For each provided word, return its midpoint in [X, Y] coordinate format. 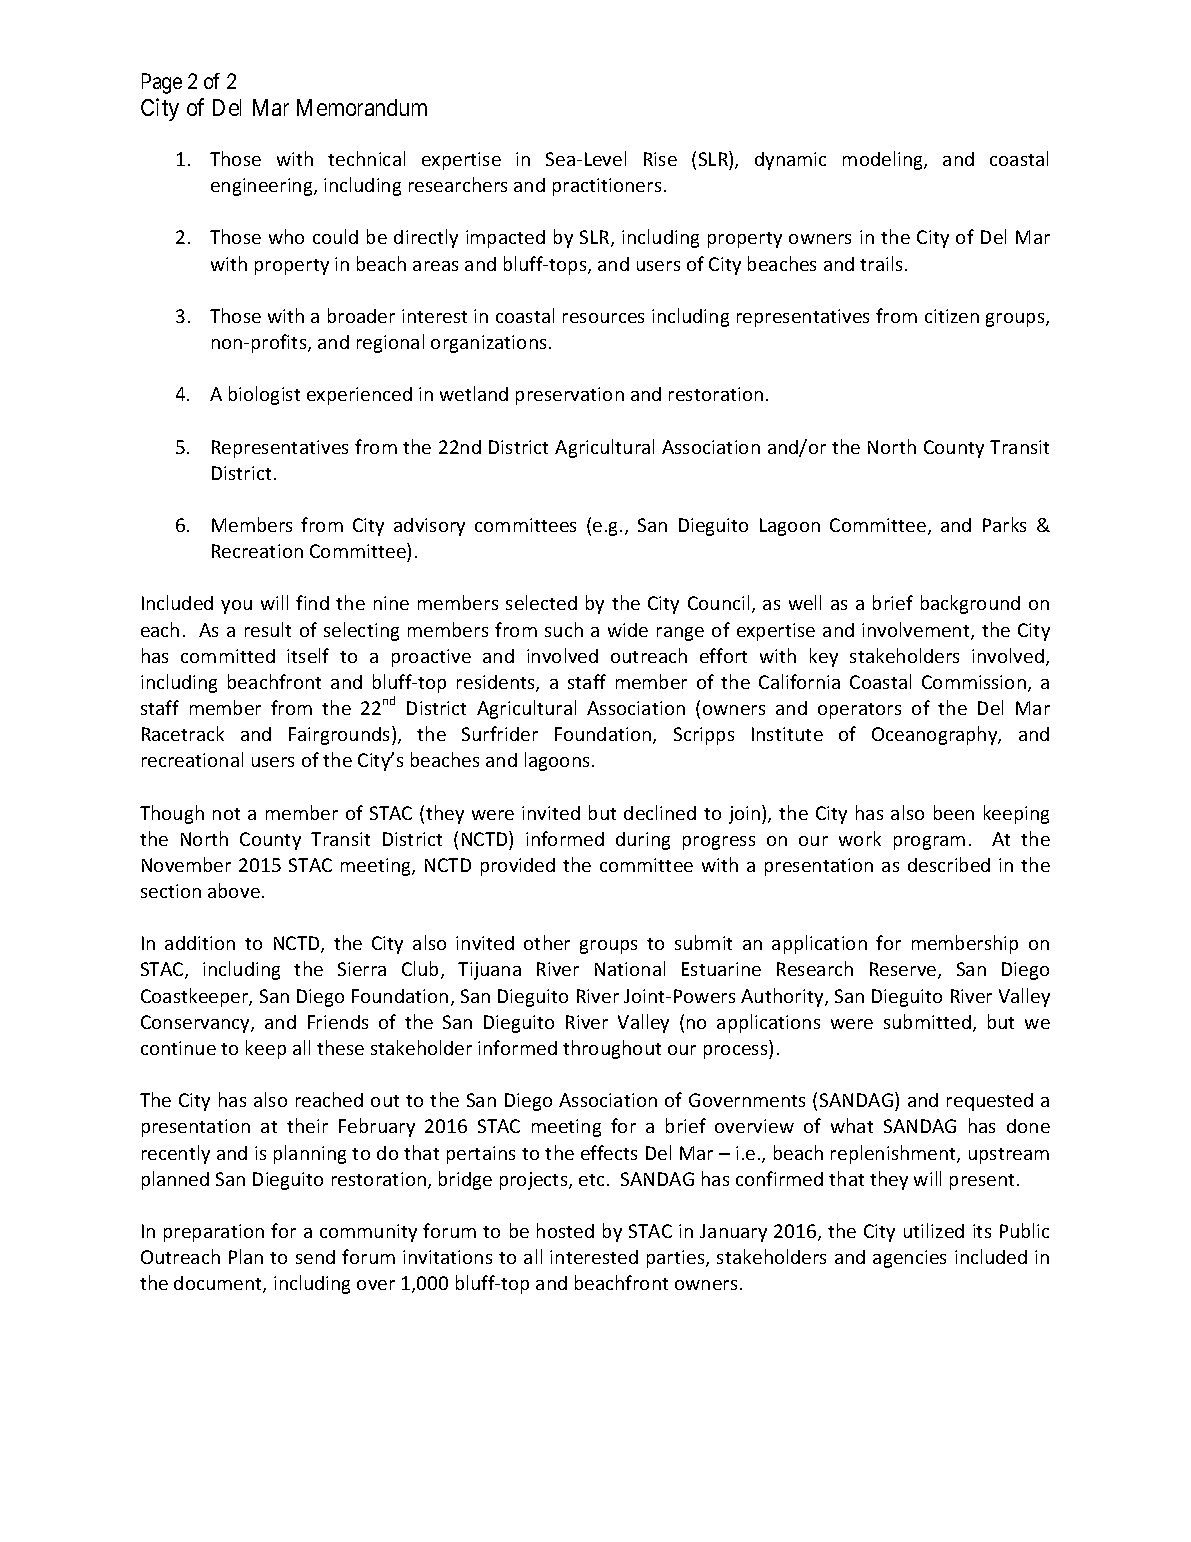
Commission [974, 682]
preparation [214, 1233]
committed [228, 656]
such [564, 629]
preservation [570, 396]
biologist [264, 395]
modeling [884, 160]
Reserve [904, 970]
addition [200, 943]
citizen [952, 316]
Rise [660, 159]
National [630, 968]
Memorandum [362, 107]
